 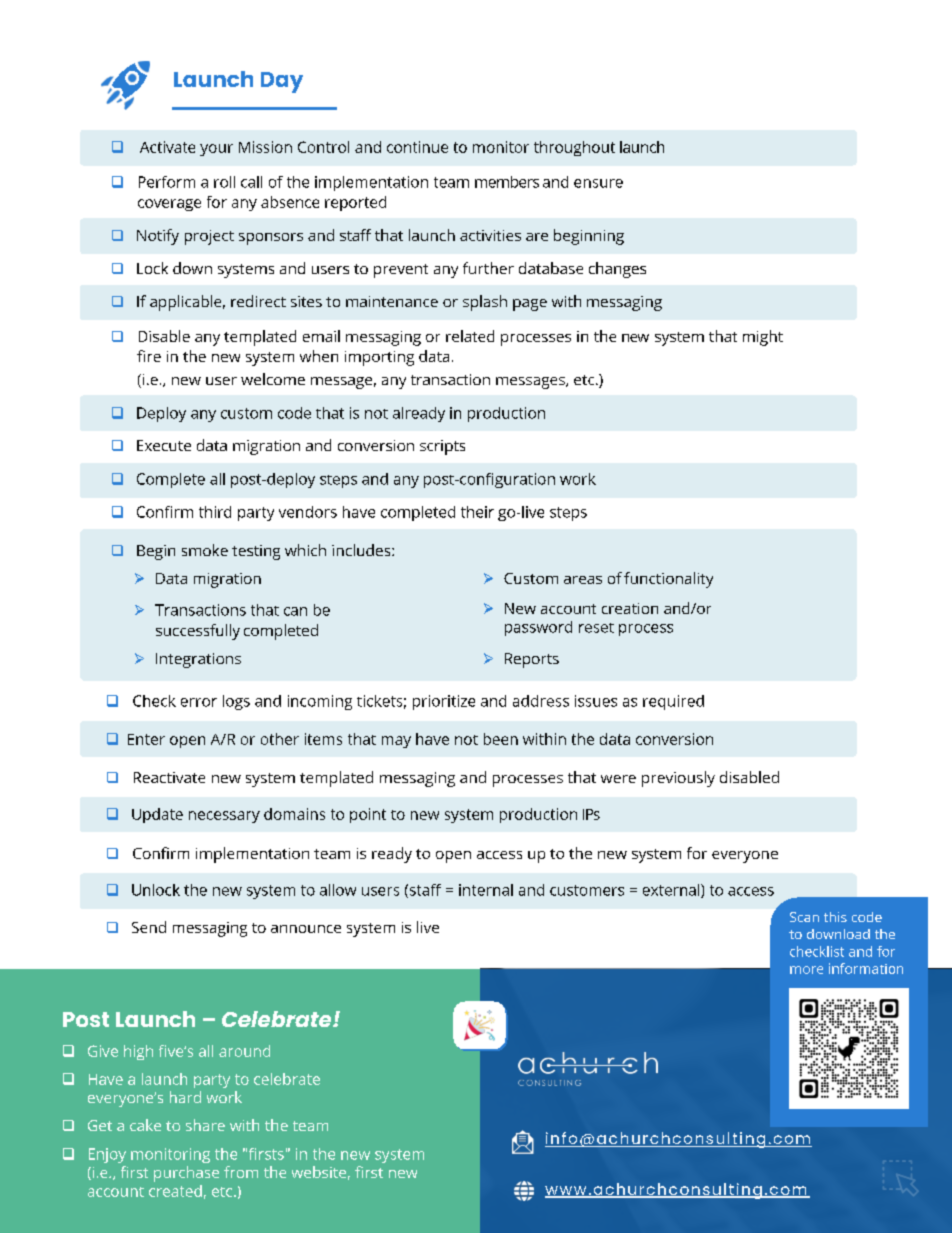 I want to click on might, so click(x=763, y=338).
